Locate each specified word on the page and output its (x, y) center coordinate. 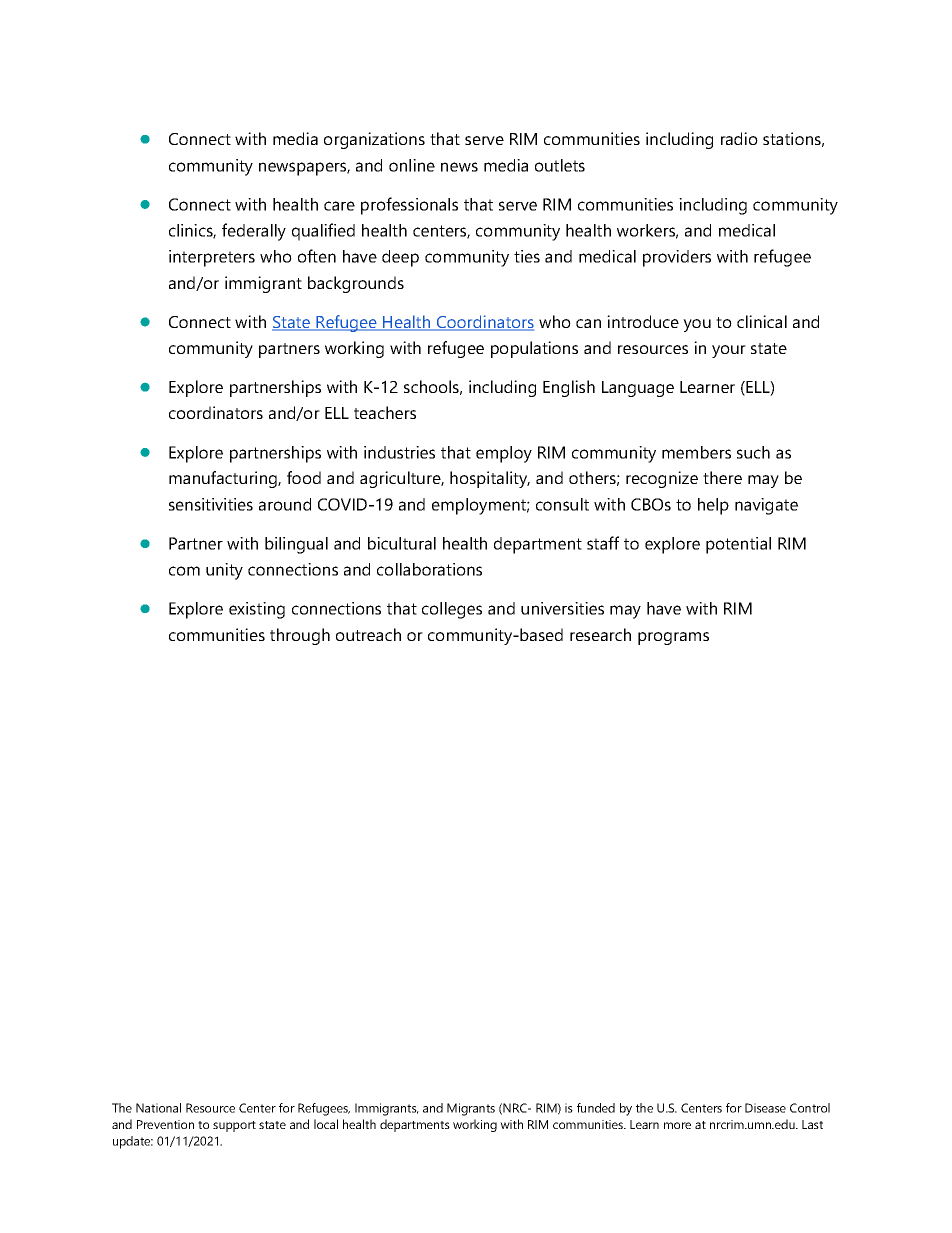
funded (596, 1108)
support (234, 1126)
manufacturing (224, 479)
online (412, 165)
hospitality (490, 479)
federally (254, 232)
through (300, 636)
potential (738, 545)
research (600, 634)
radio (739, 138)
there (722, 477)
